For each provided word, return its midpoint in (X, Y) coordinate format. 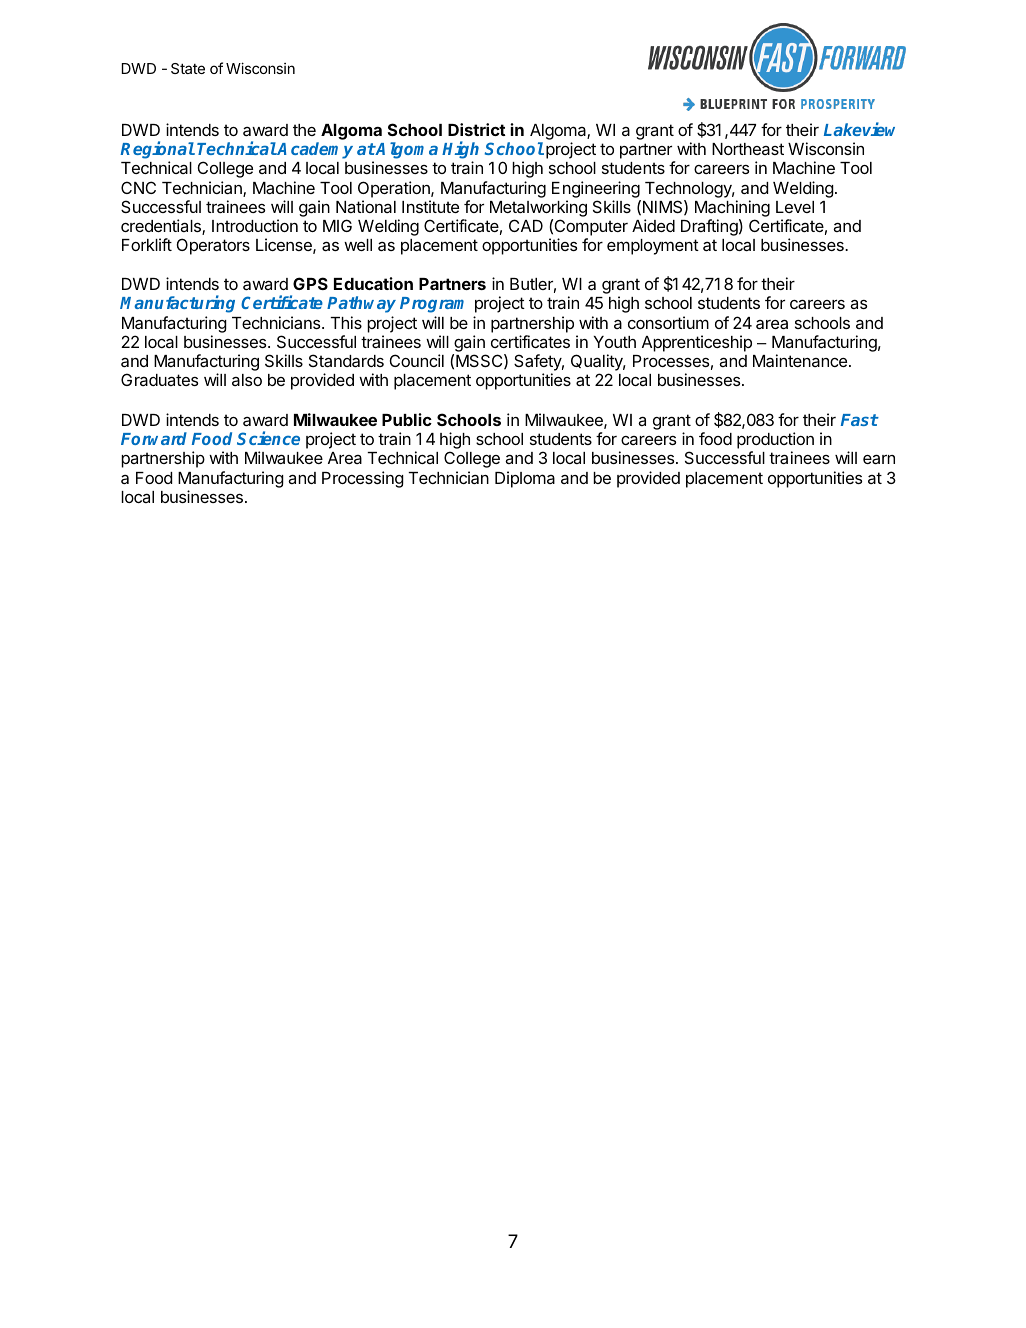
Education (373, 283)
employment (653, 247)
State (188, 68)
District (477, 129)
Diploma (525, 479)
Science (268, 438)
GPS (310, 283)
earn (879, 459)
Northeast (748, 149)
